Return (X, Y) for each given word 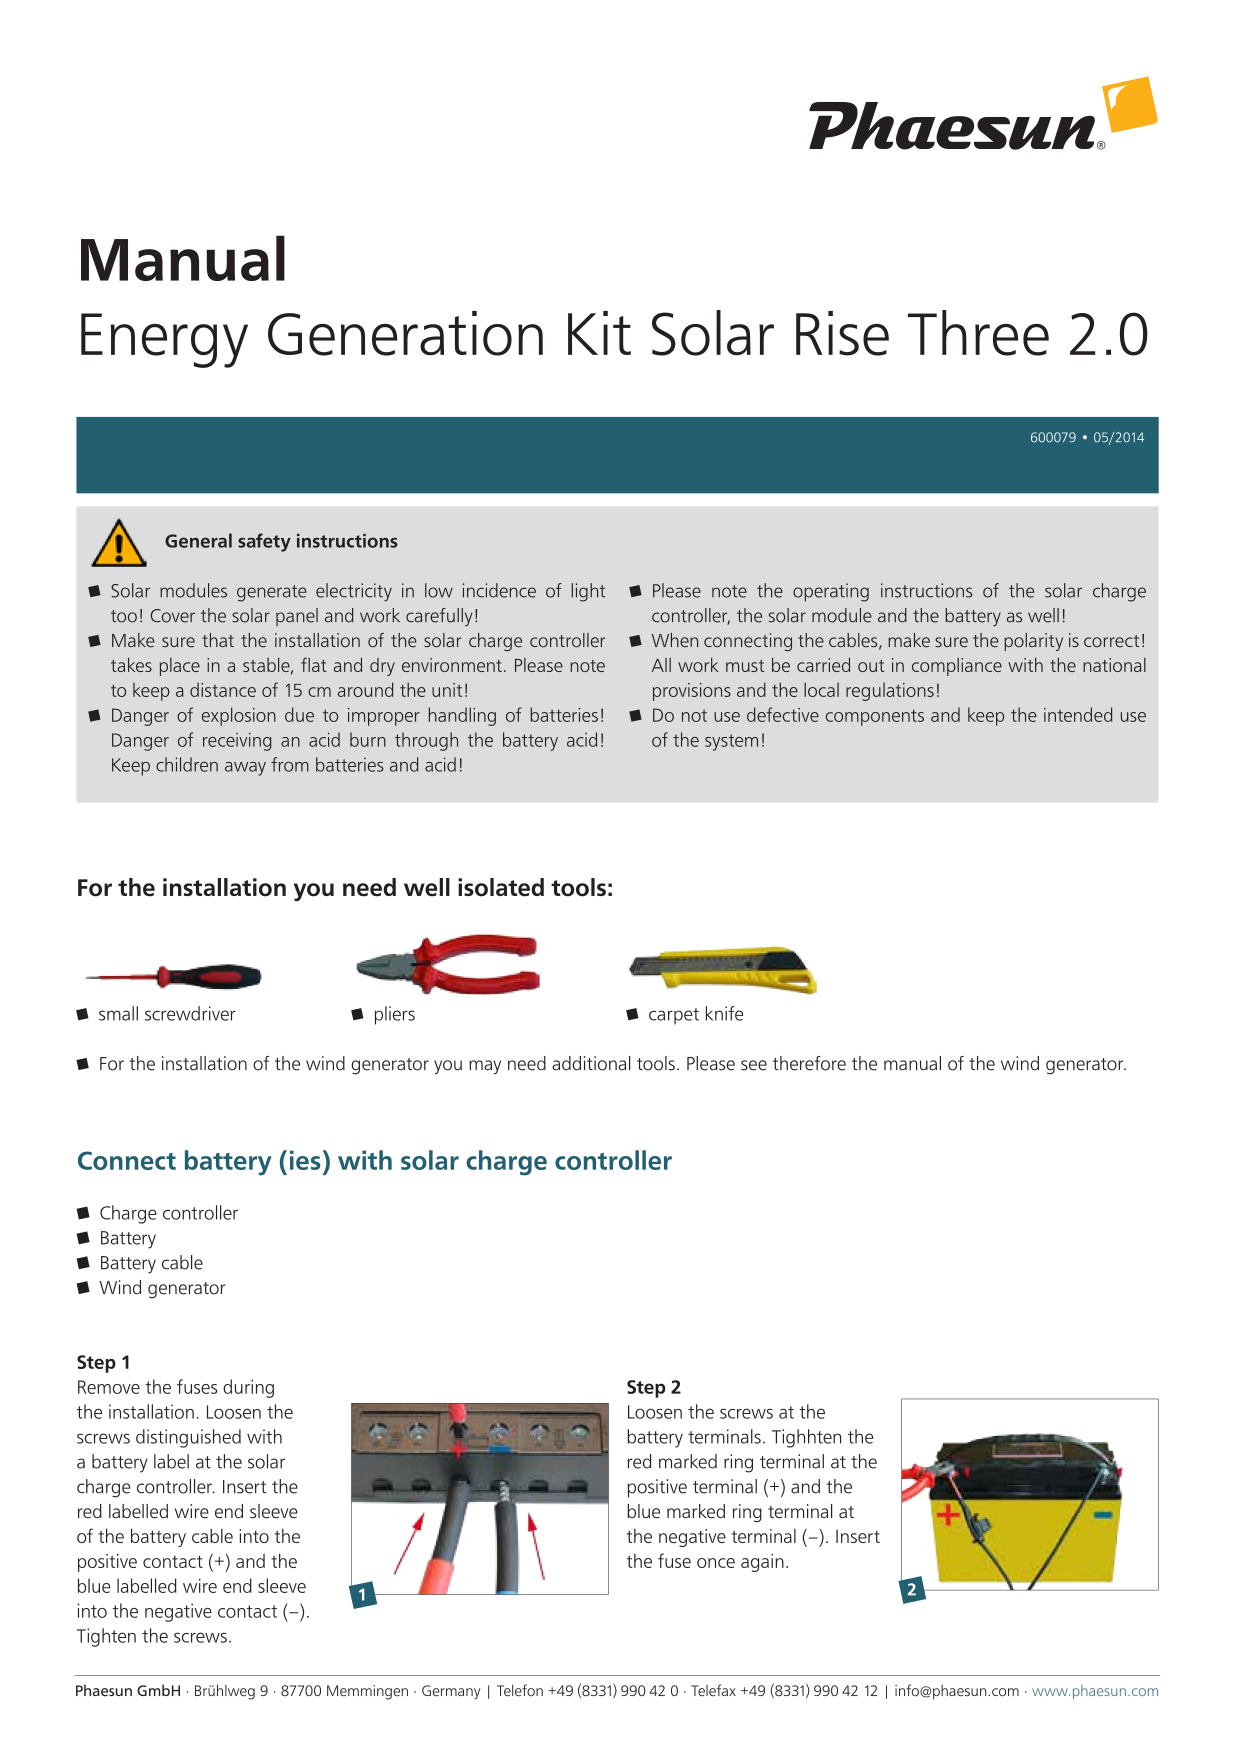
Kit (599, 333)
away (245, 769)
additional (591, 1063)
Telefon (520, 1690)
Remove (109, 1387)
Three (978, 333)
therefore (809, 1063)
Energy (164, 340)
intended (1078, 714)
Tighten (106, 1637)
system (731, 742)
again (762, 1563)
